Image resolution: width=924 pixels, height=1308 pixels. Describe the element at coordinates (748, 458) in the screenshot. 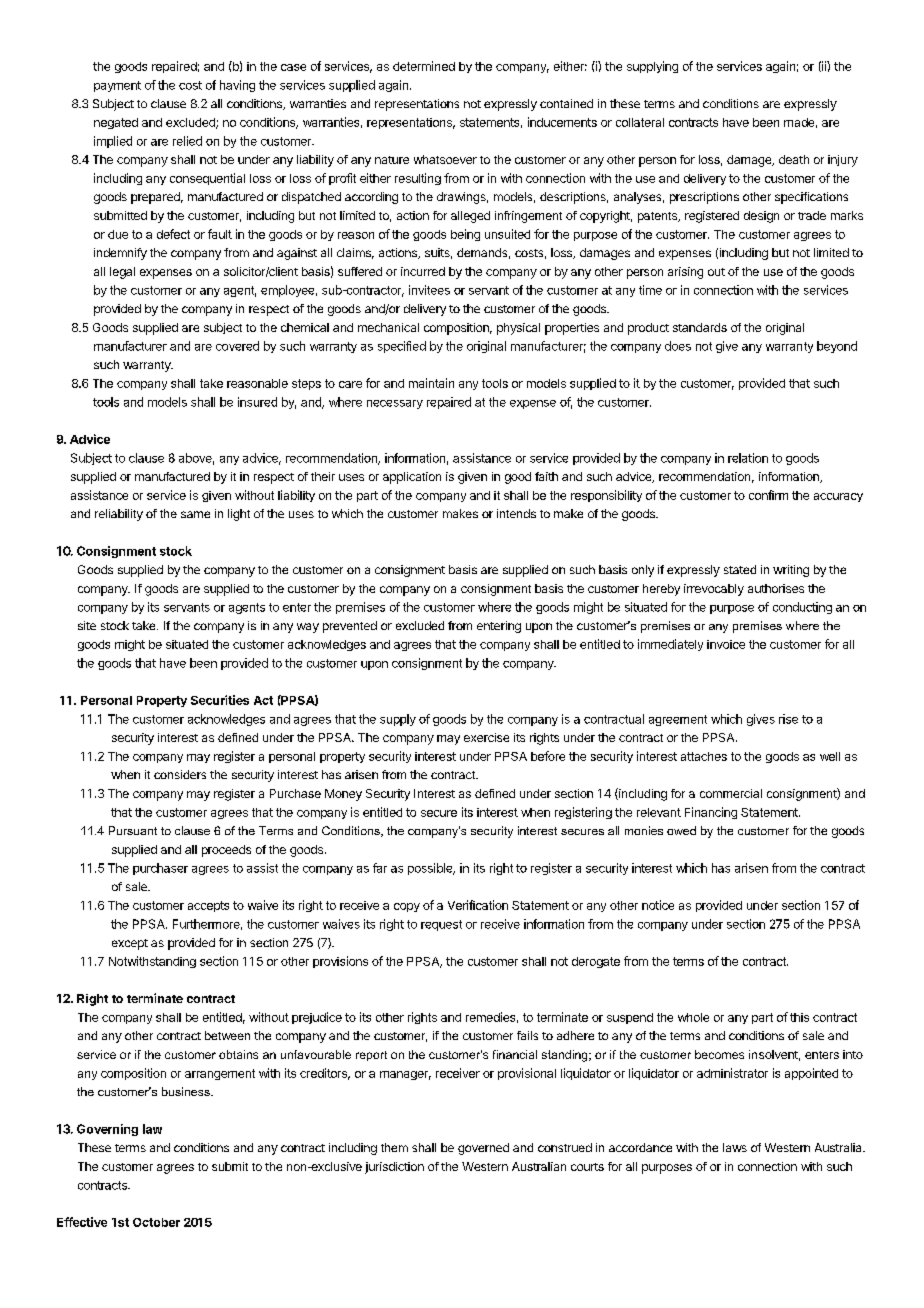

I see `relation` at that location.
